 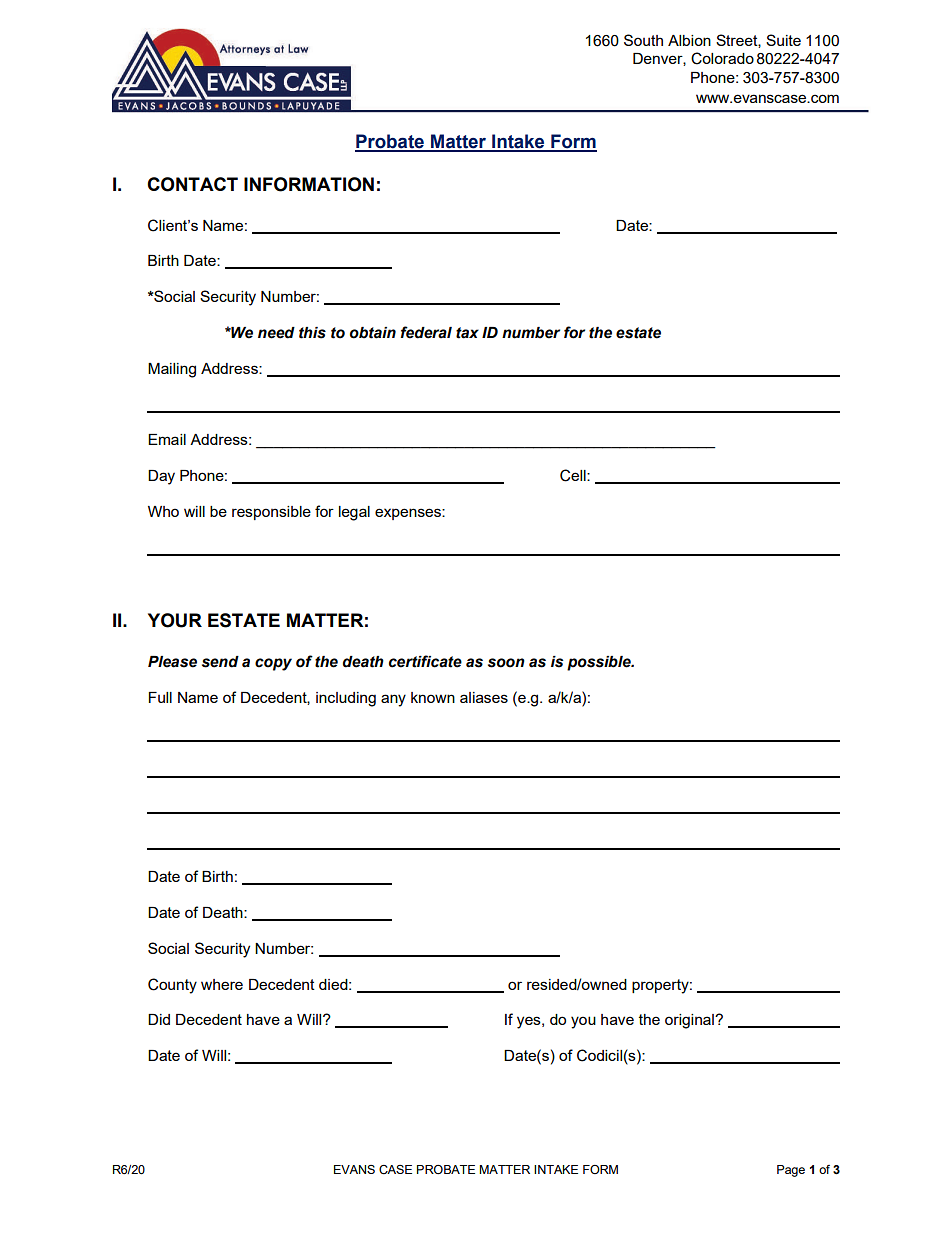 What do you see at coordinates (574, 475) in the screenshot?
I see `Cell` at bounding box center [574, 475].
